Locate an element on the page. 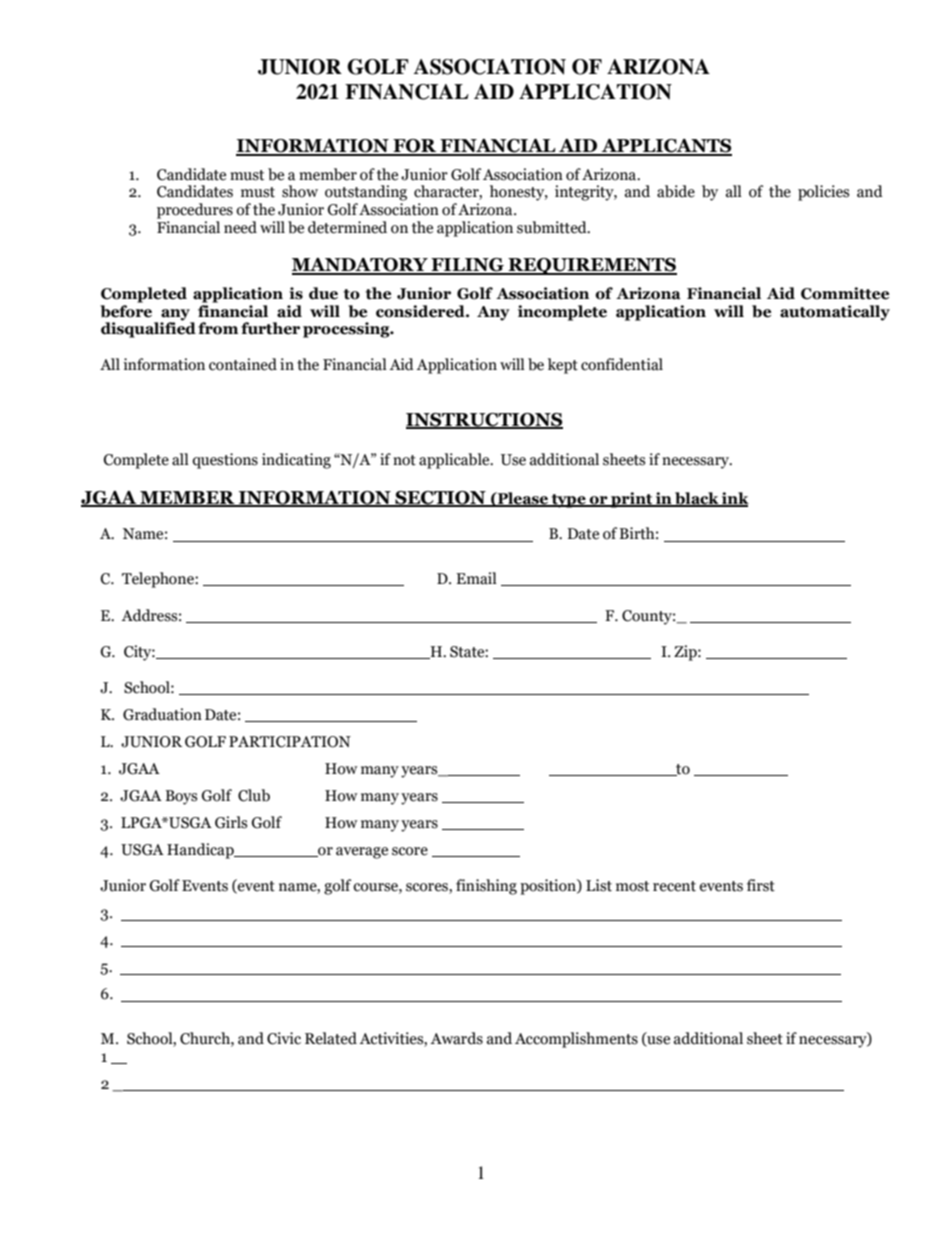 The height and width of the page is (1233, 952). Graduation is located at coordinates (162, 714).
